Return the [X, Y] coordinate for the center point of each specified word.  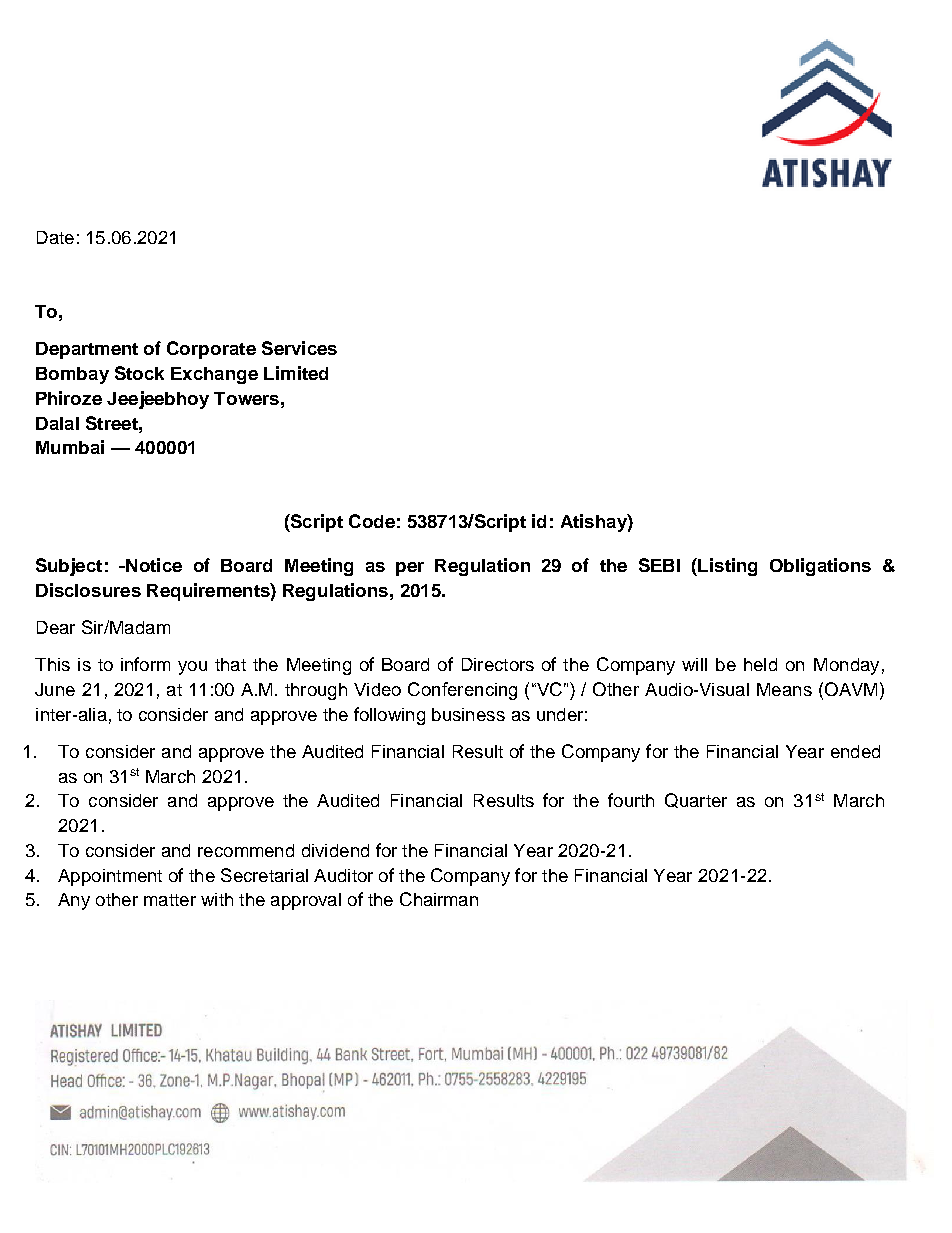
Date [55, 237]
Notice [153, 565]
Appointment [110, 877]
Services [299, 348]
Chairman [439, 899]
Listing [726, 567]
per [410, 569]
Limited [296, 373]
